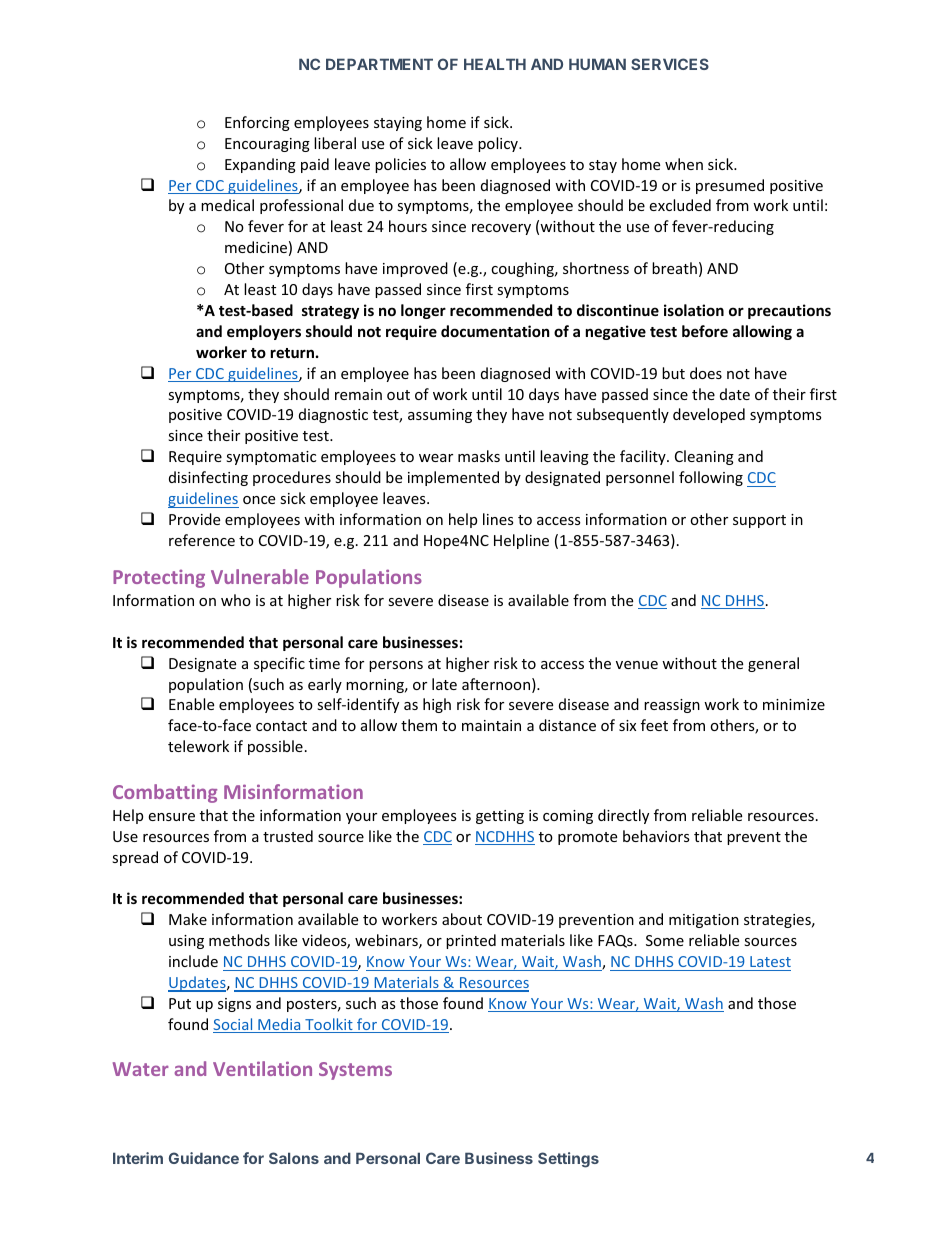 This screenshot has width=952, height=1233. I want to click on getting, so click(500, 817).
